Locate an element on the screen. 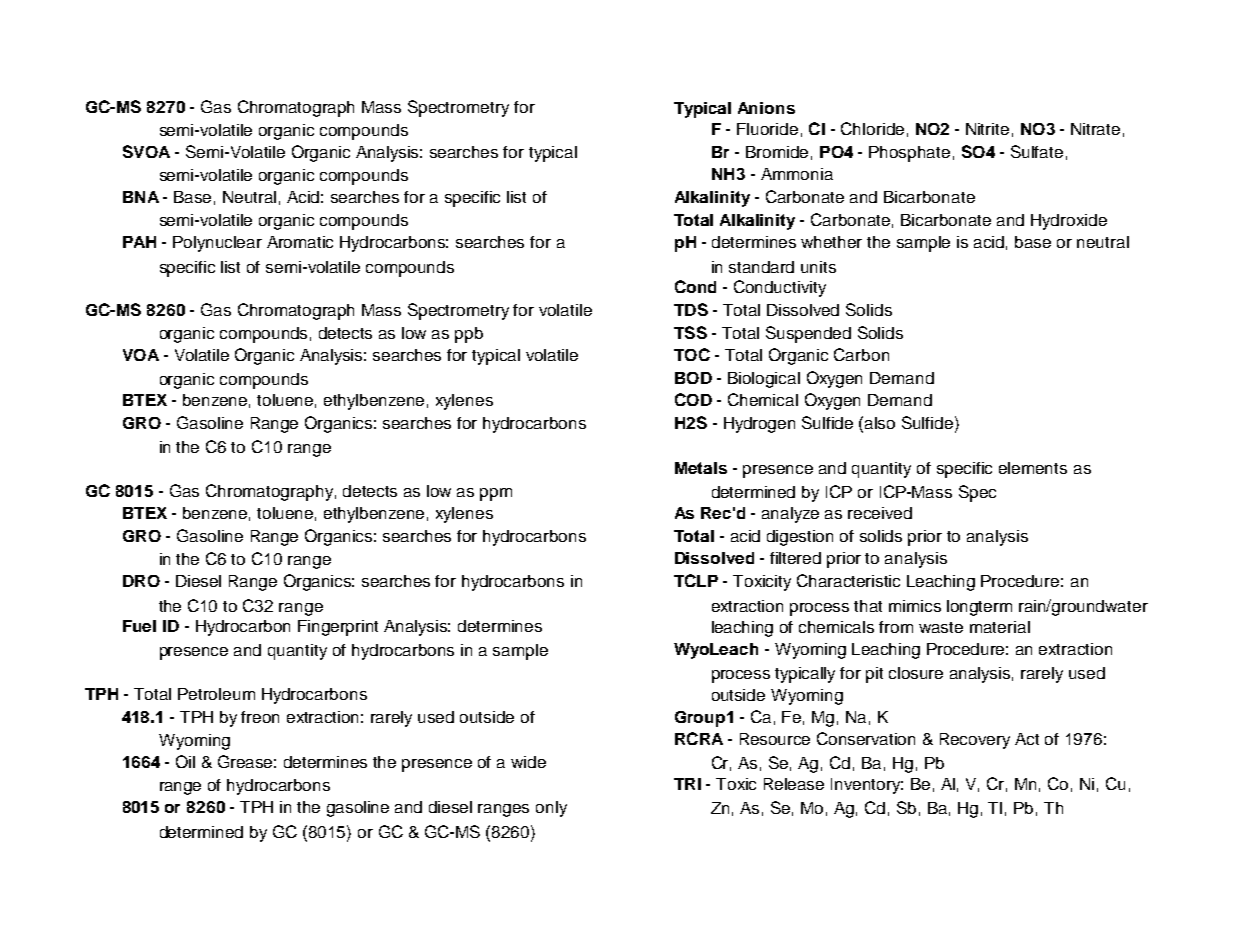 The image size is (1233, 952). Hydroxide is located at coordinates (1069, 222).
